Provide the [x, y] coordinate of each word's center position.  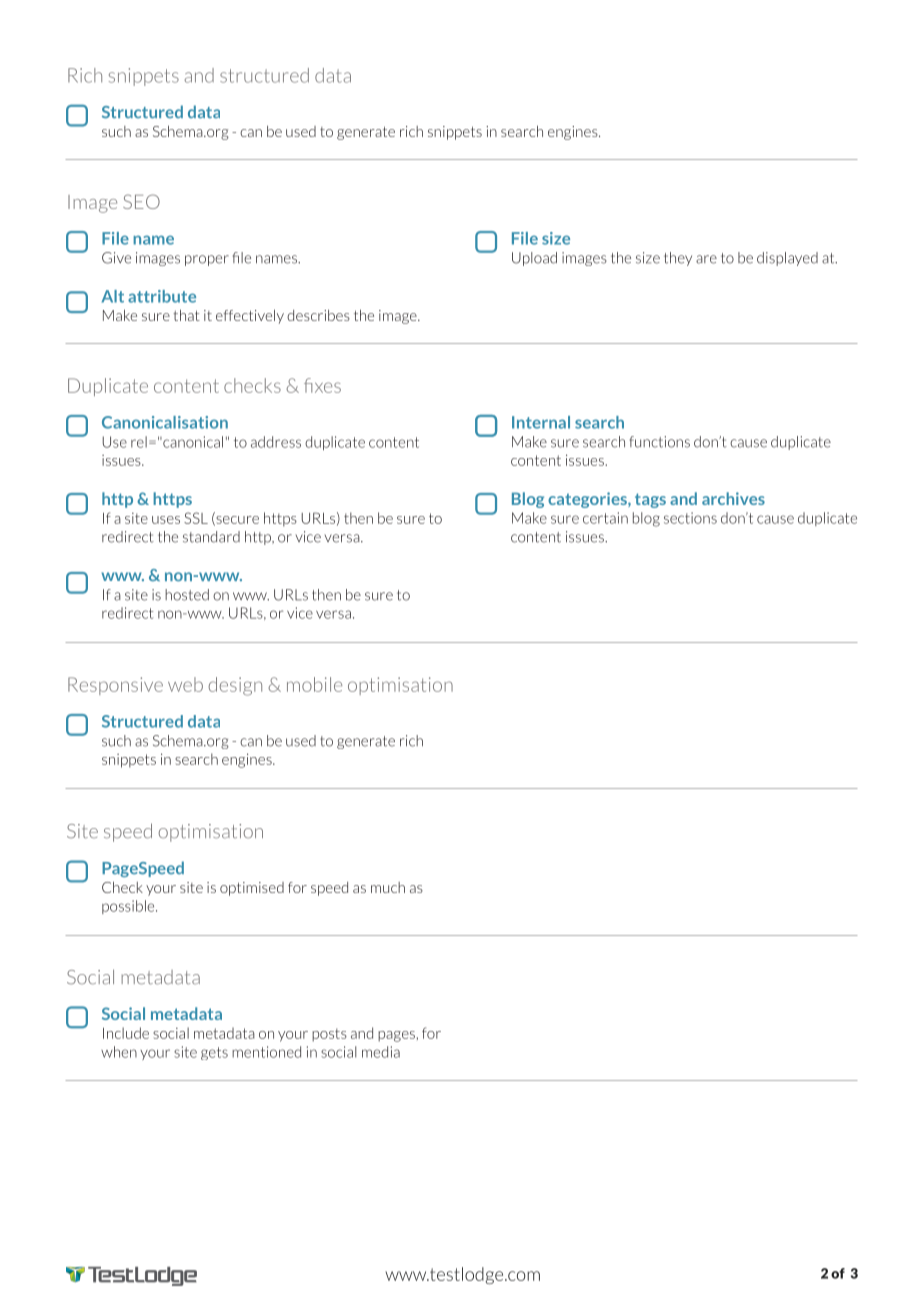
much [388, 887]
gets [214, 1053]
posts [329, 1035]
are [706, 259]
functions [660, 442]
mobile [314, 684]
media [381, 1052]
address [276, 442]
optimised [252, 889]
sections [690, 518]
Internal [541, 422]
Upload [534, 259]
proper [207, 260]
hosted [187, 595]
